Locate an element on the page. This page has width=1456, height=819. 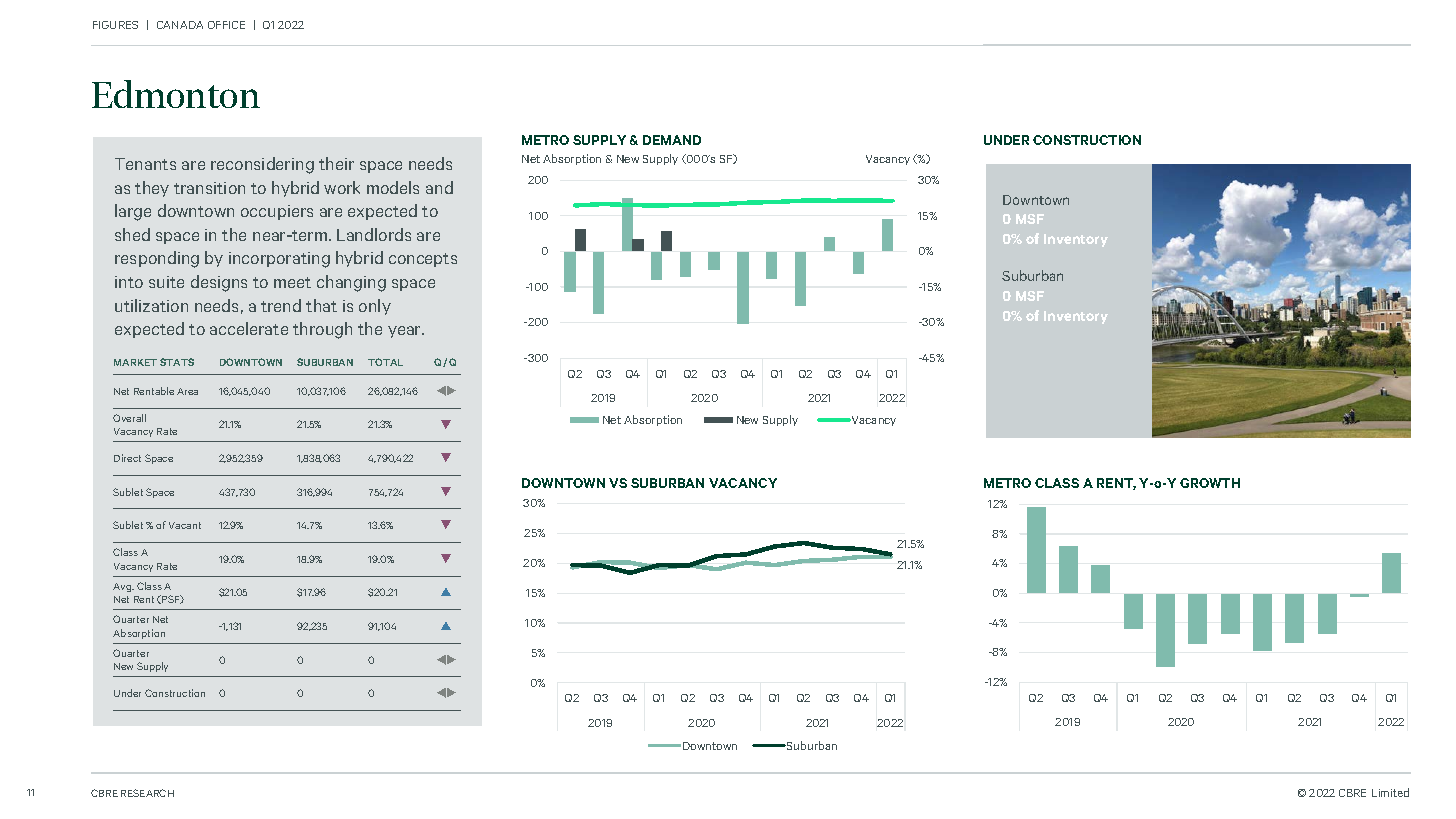
OFFICE is located at coordinates (226, 25).
